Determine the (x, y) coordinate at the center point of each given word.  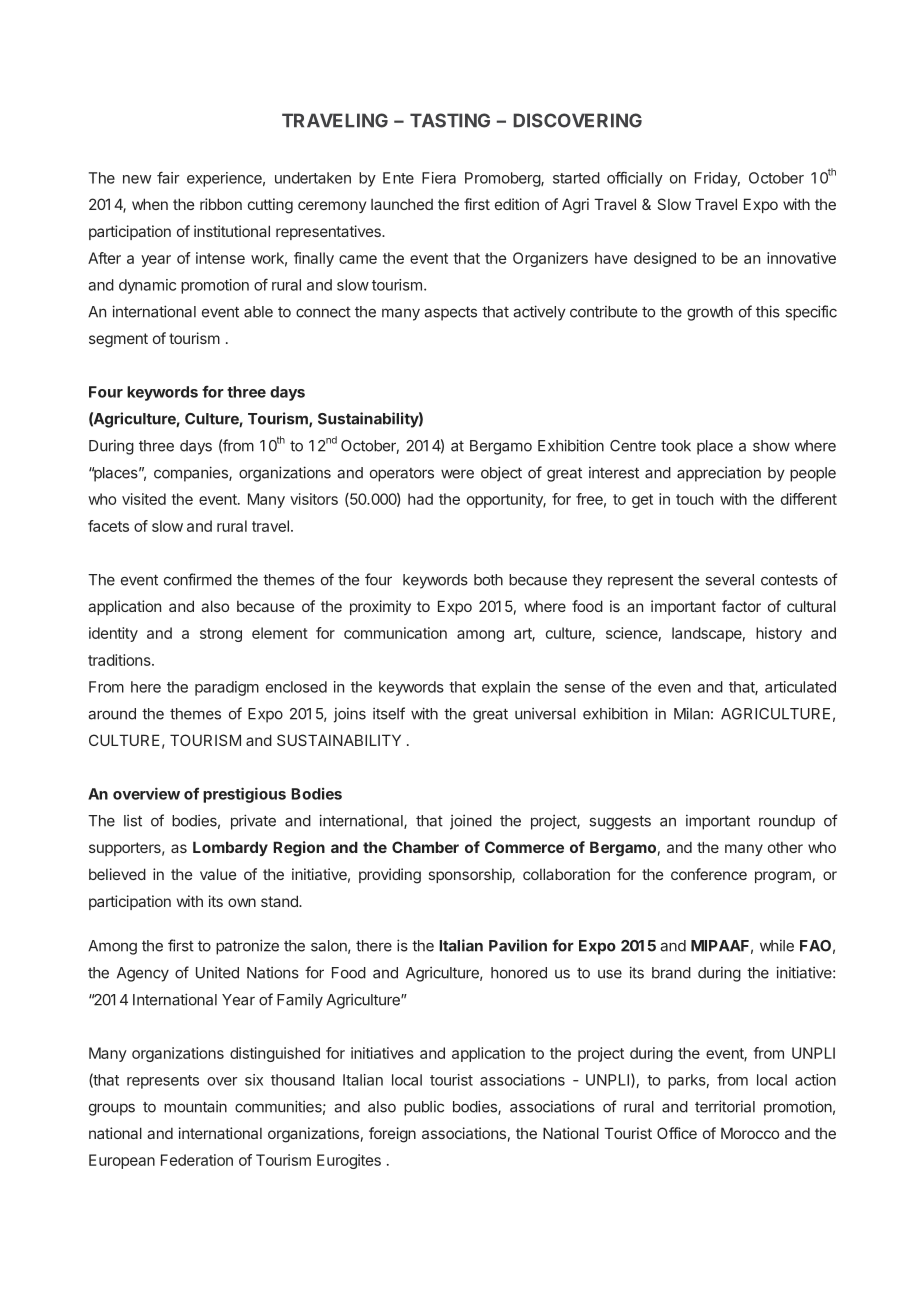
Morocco (750, 1133)
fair (168, 177)
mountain (195, 1107)
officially (635, 179)
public (424, 1108)
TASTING (450, 120)
